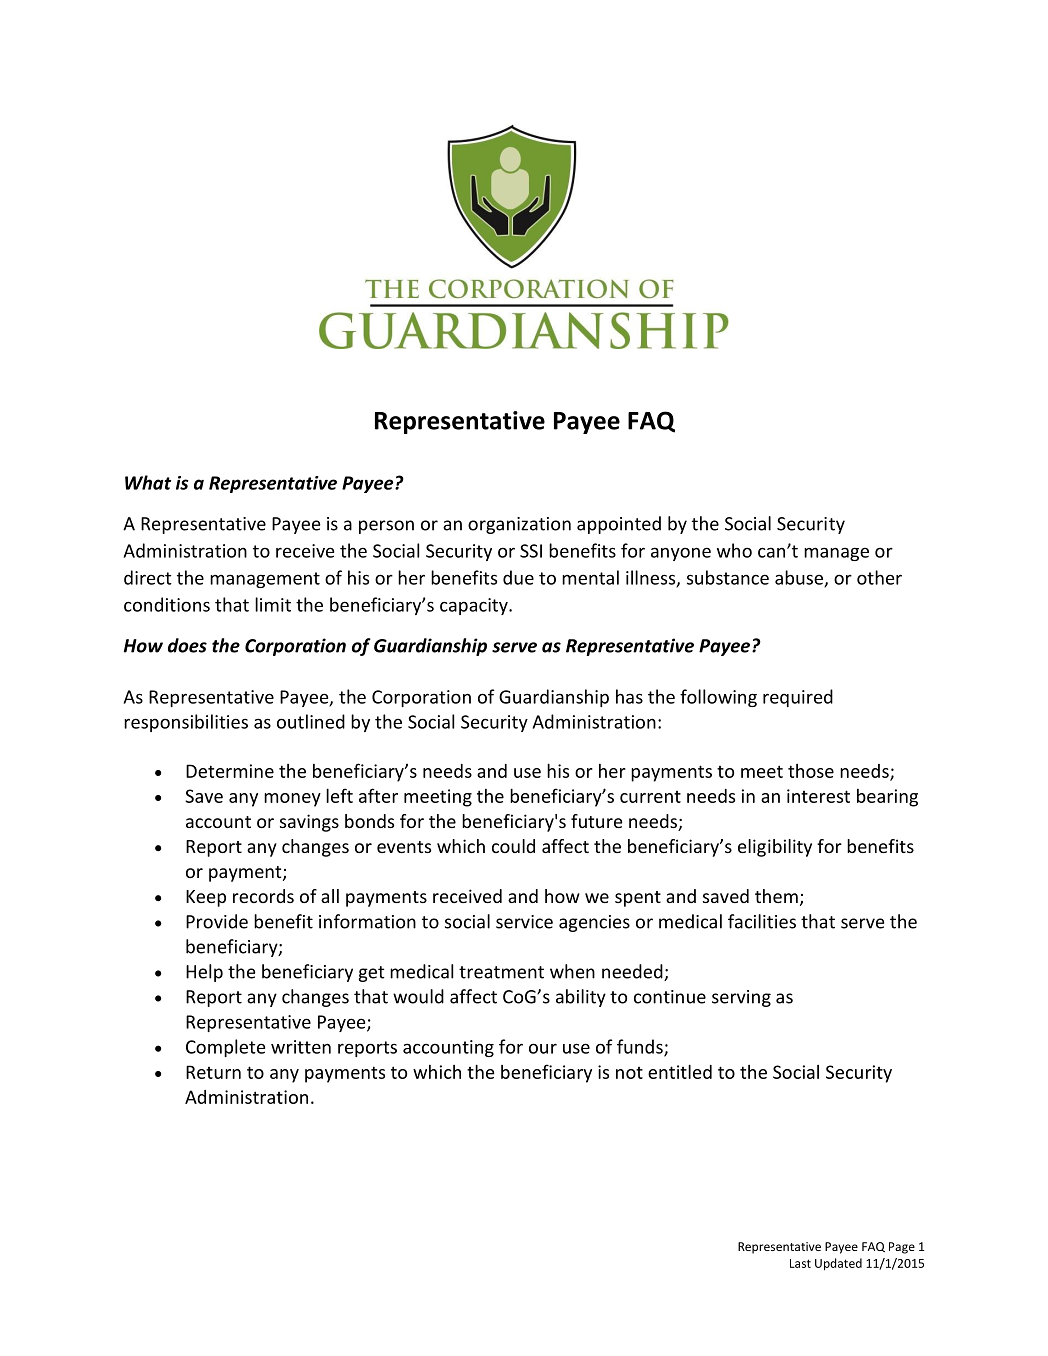 The width and height of the screenshot is (1048, 1356). I want to click on could, so click(513, 846).
